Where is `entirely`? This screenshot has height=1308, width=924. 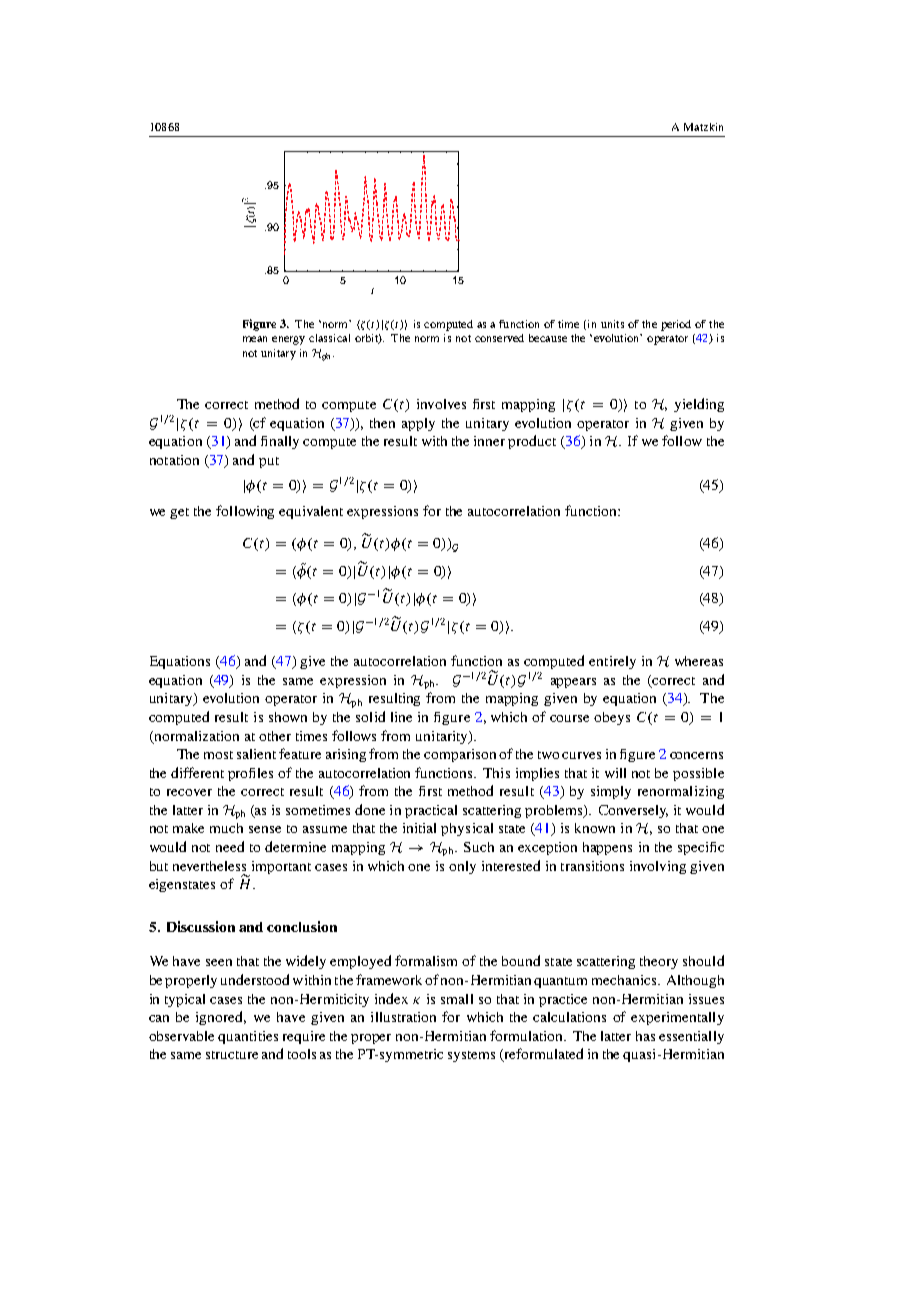
entirely is located at coordinates (612, 662).
